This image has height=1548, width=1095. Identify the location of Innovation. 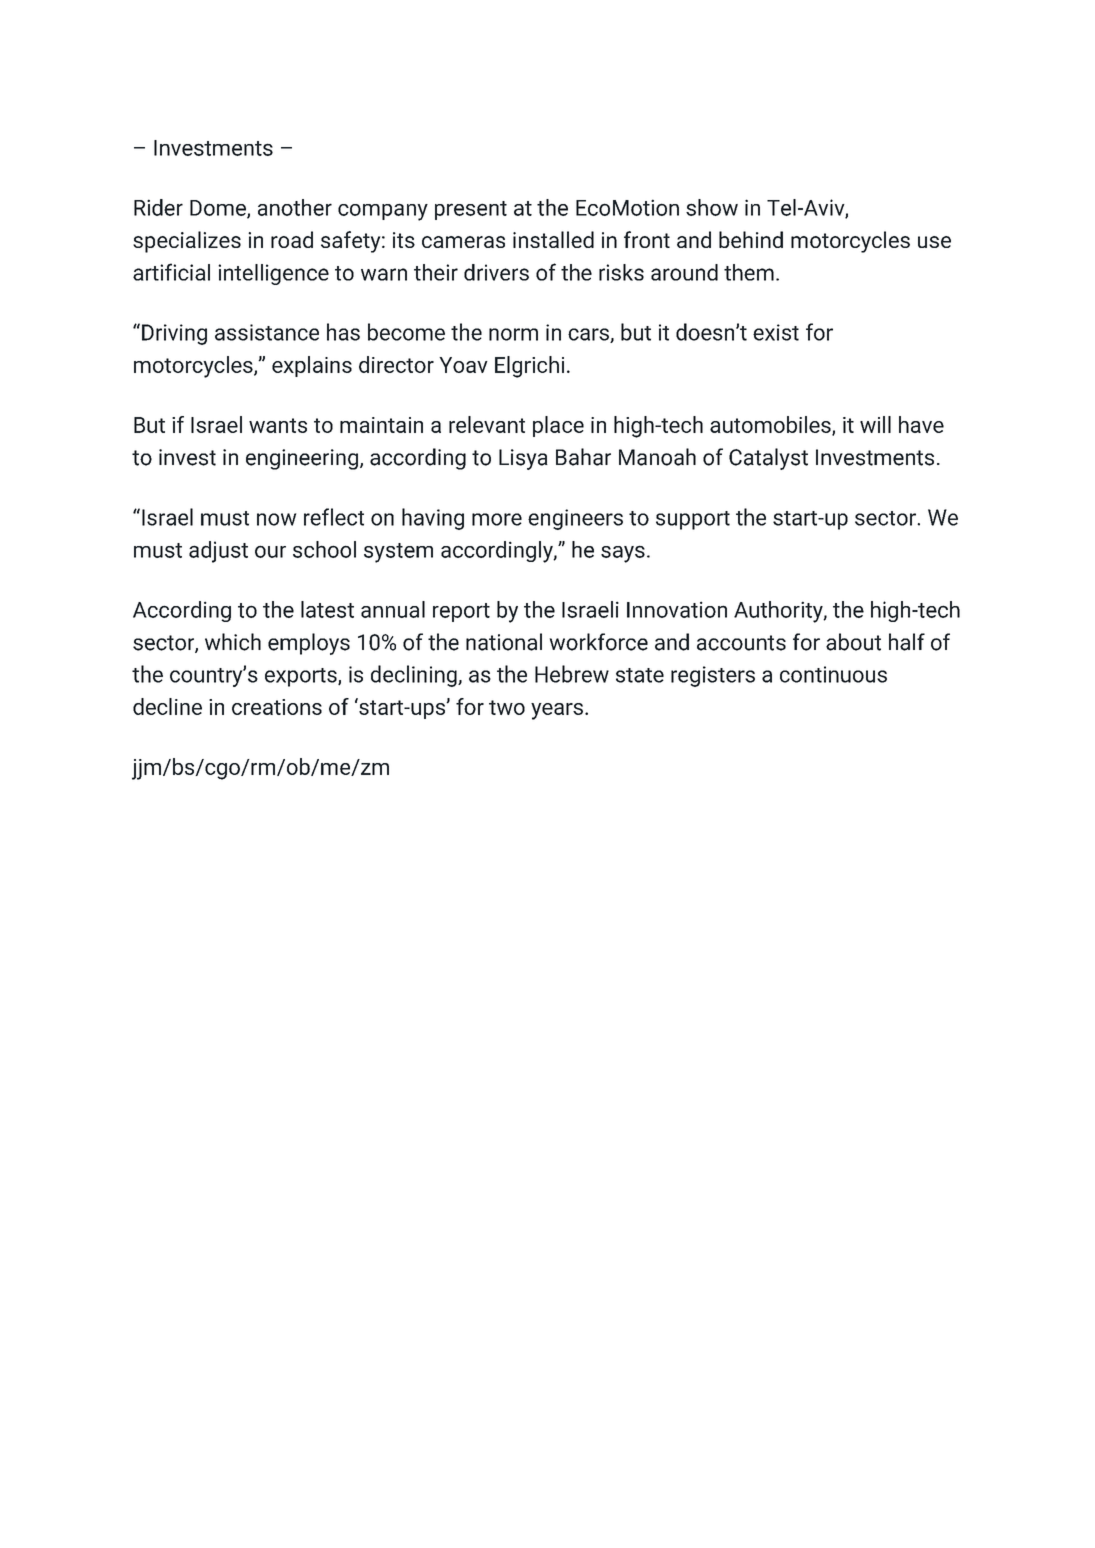
(677, 609).
